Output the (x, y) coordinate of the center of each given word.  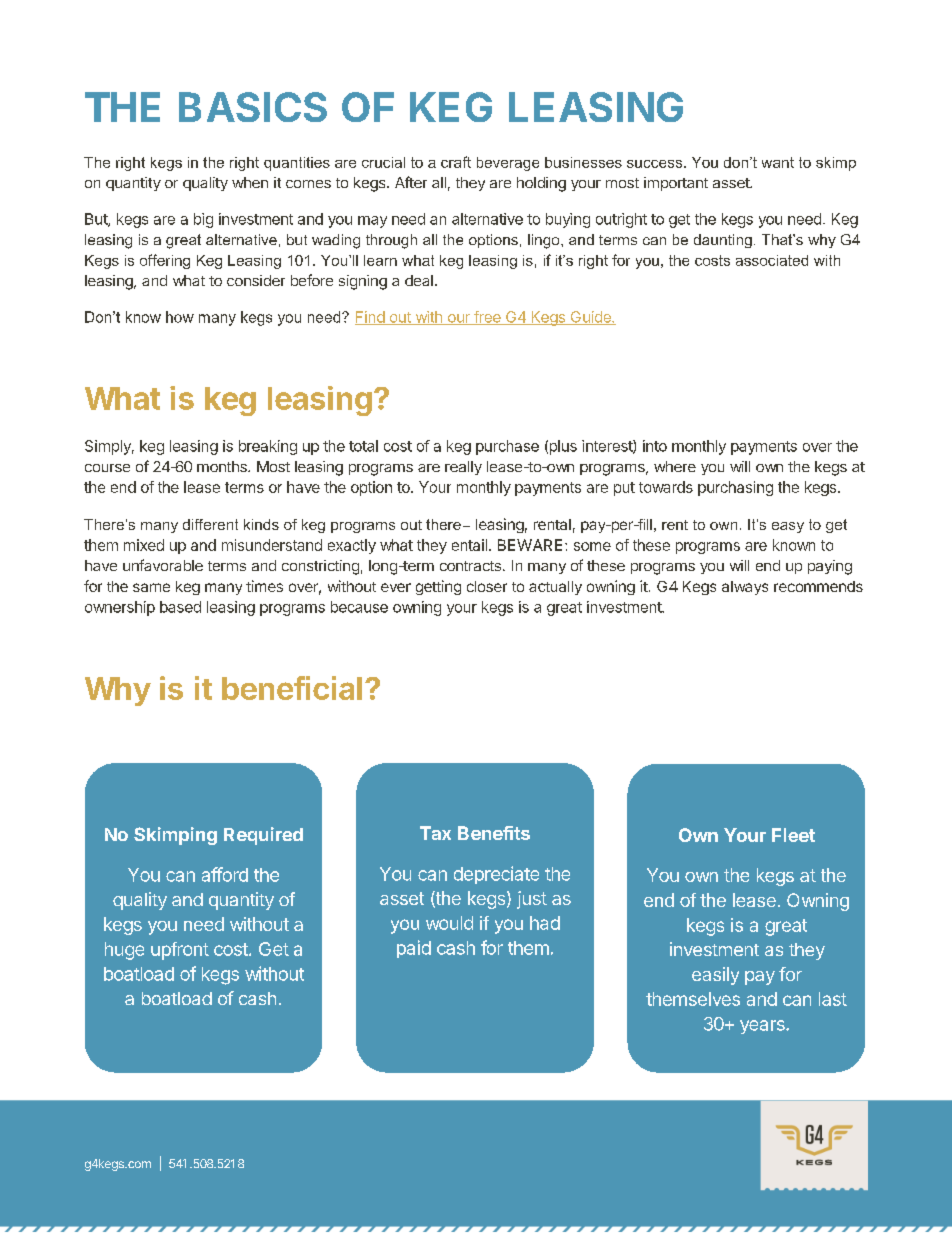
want (778, 162)
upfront (180, 951)
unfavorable (163, 565)
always (745, 588)
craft (456, 162)
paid (414, 949)
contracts (470, 566)
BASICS (253, 107)
